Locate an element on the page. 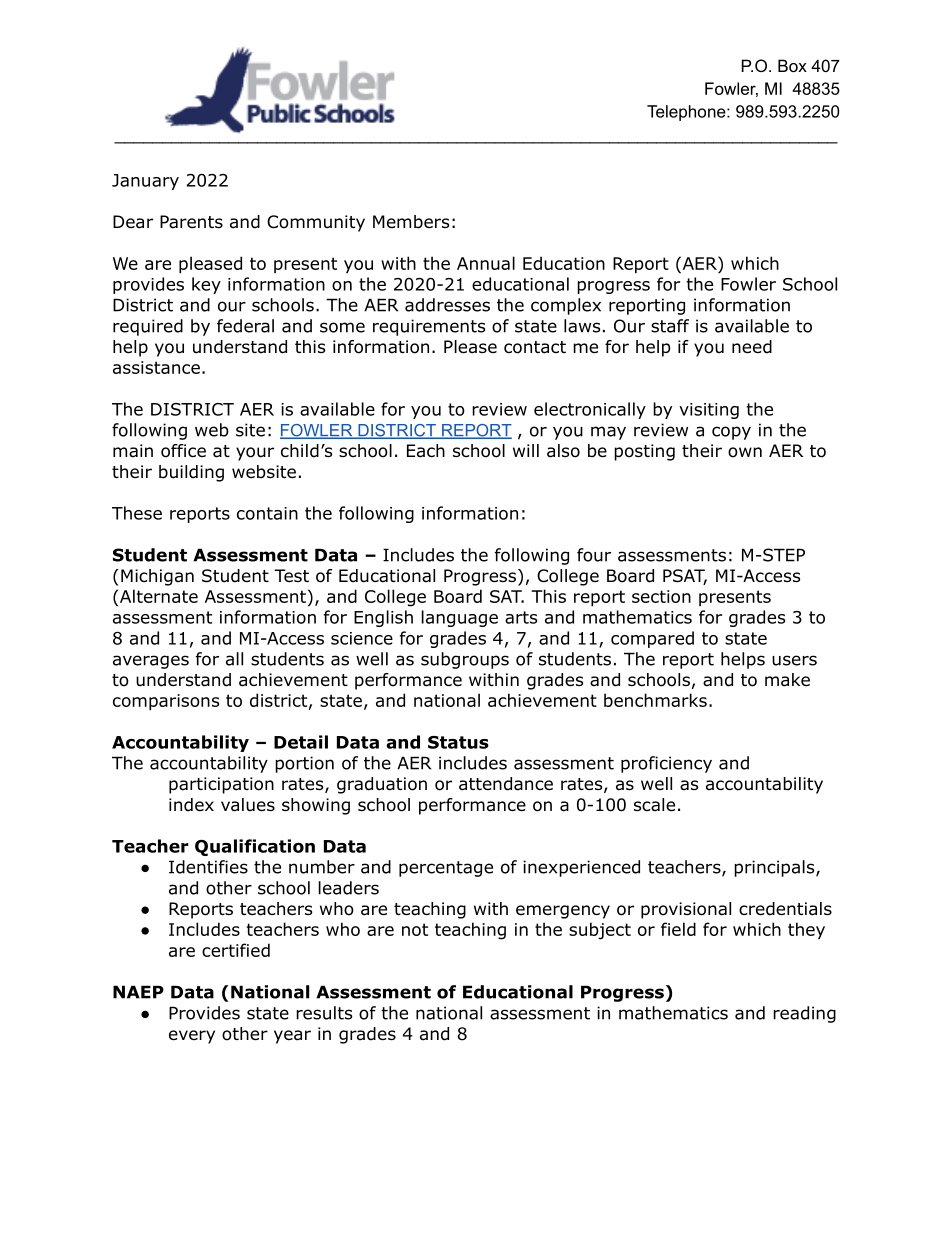 The width and height of the document is (952, 1233). not is located at coordinates (415, 929).
